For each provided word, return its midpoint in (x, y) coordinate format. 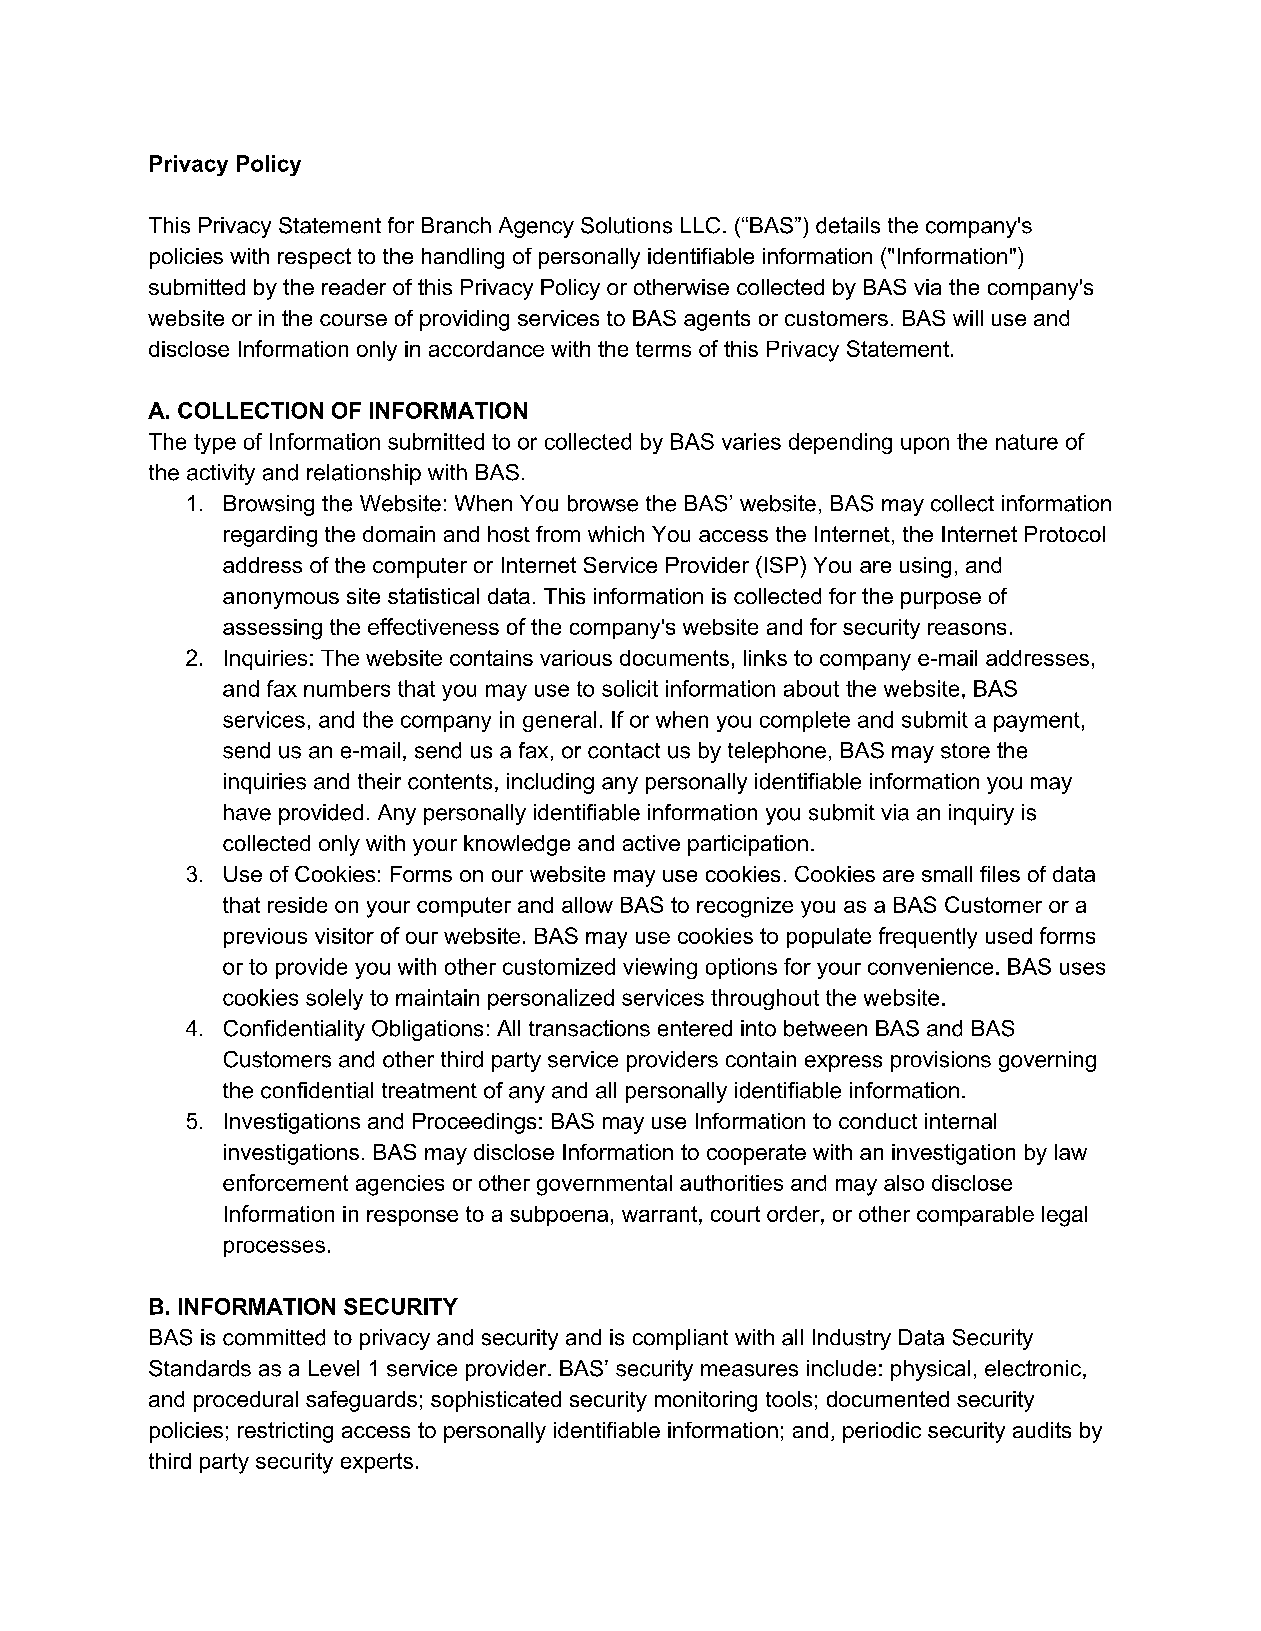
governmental (604, 1185)
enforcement (285, 1182)
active (651, 843)
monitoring (706, 1401)
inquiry (981, 814)
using (925, 567)
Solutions (626, 225)
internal (960, 1121)
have (247, 812)
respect (314, 258)
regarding (270, 536)
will (968, 318)
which (616, 534)
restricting (285, 1432)
